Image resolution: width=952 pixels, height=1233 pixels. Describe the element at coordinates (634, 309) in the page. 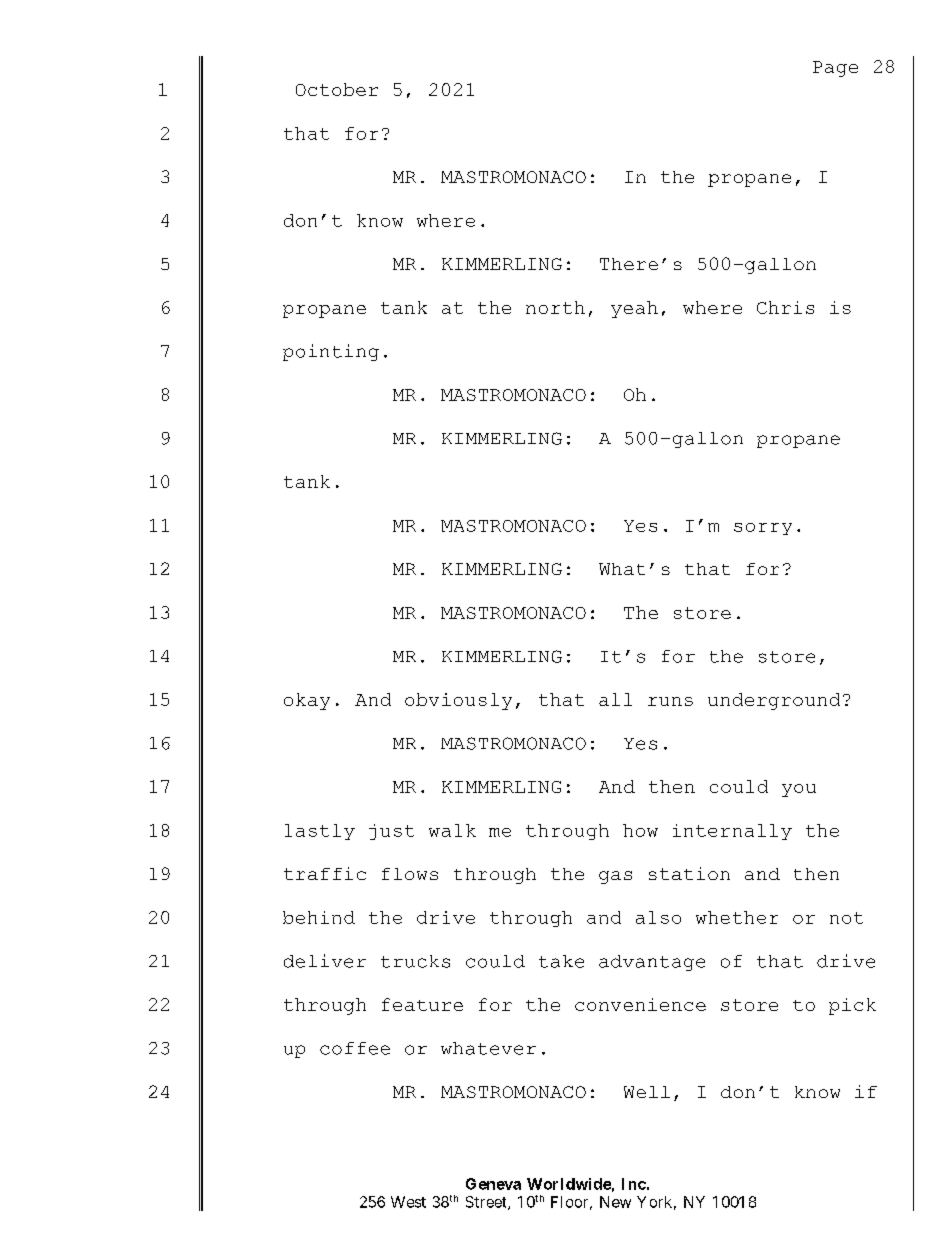

I see `yeah` at that location.
